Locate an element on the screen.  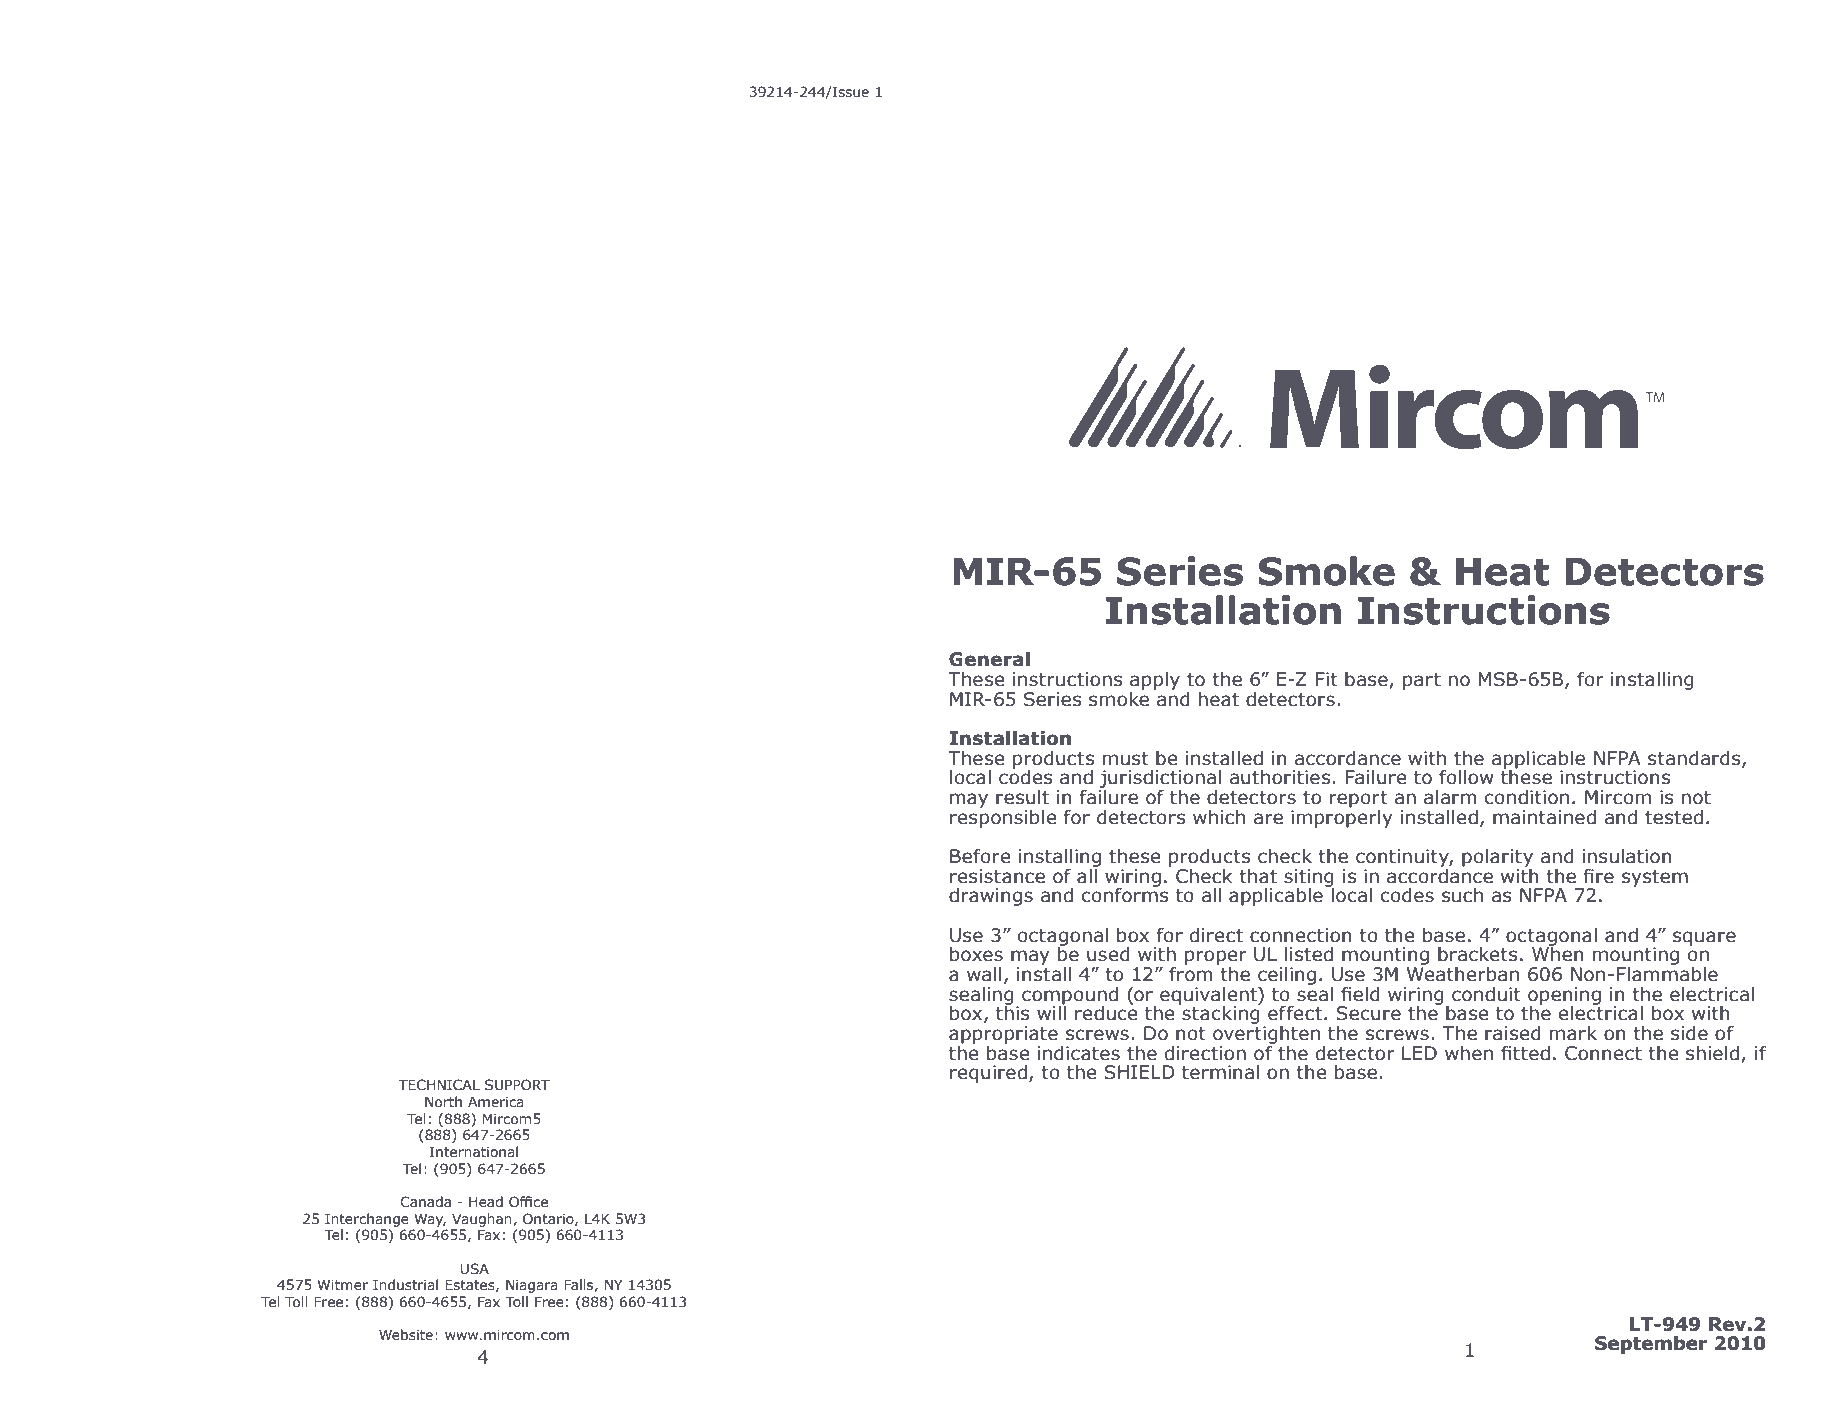
General is located at coordinates (989, 659).
